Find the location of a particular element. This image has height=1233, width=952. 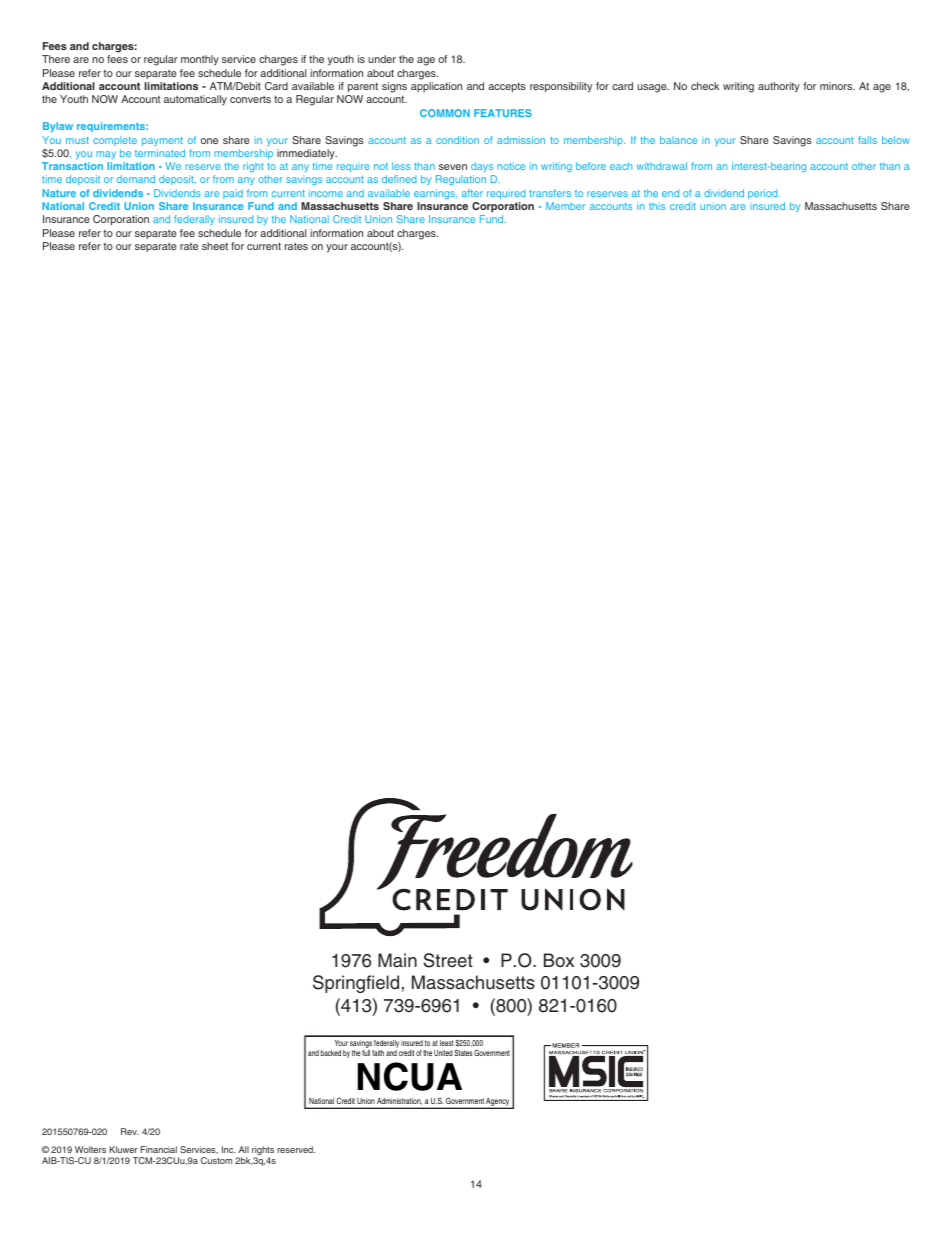

United is located at coordinates (443, 1053).
